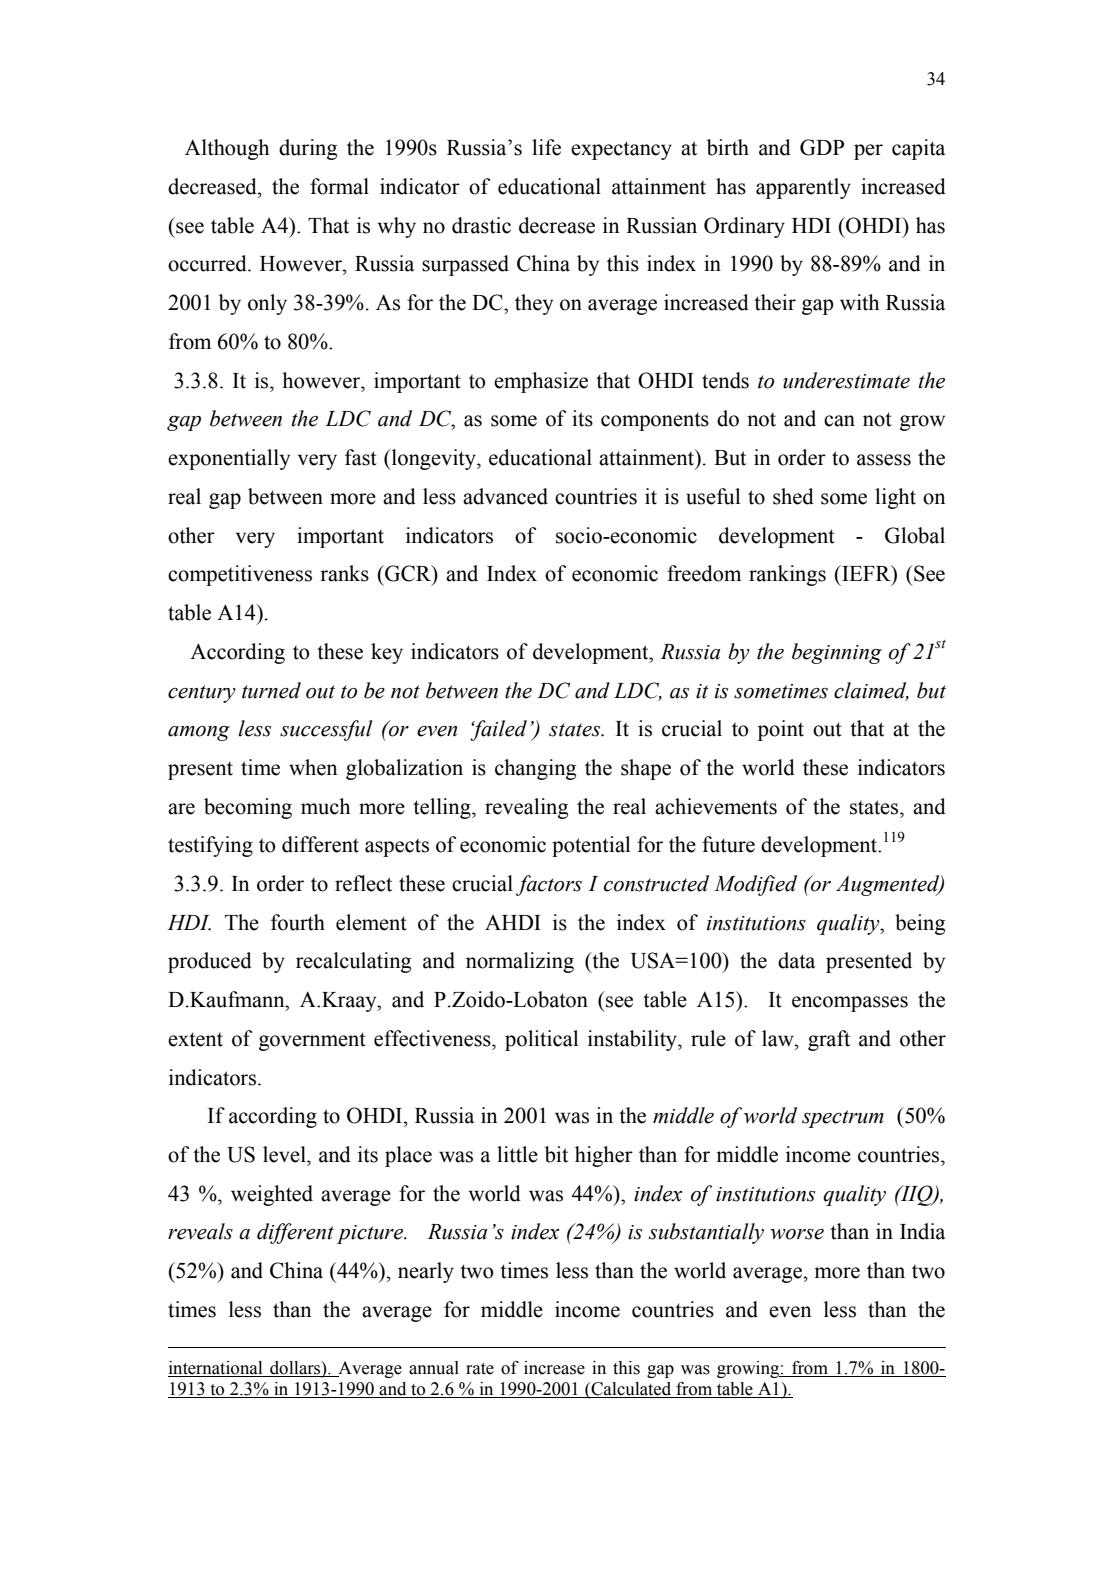 The height and width of the screenshot is (1575, 1113). Describe the element at coordinates (505, 496) in the screenshot. I see `advanced` at that location.
